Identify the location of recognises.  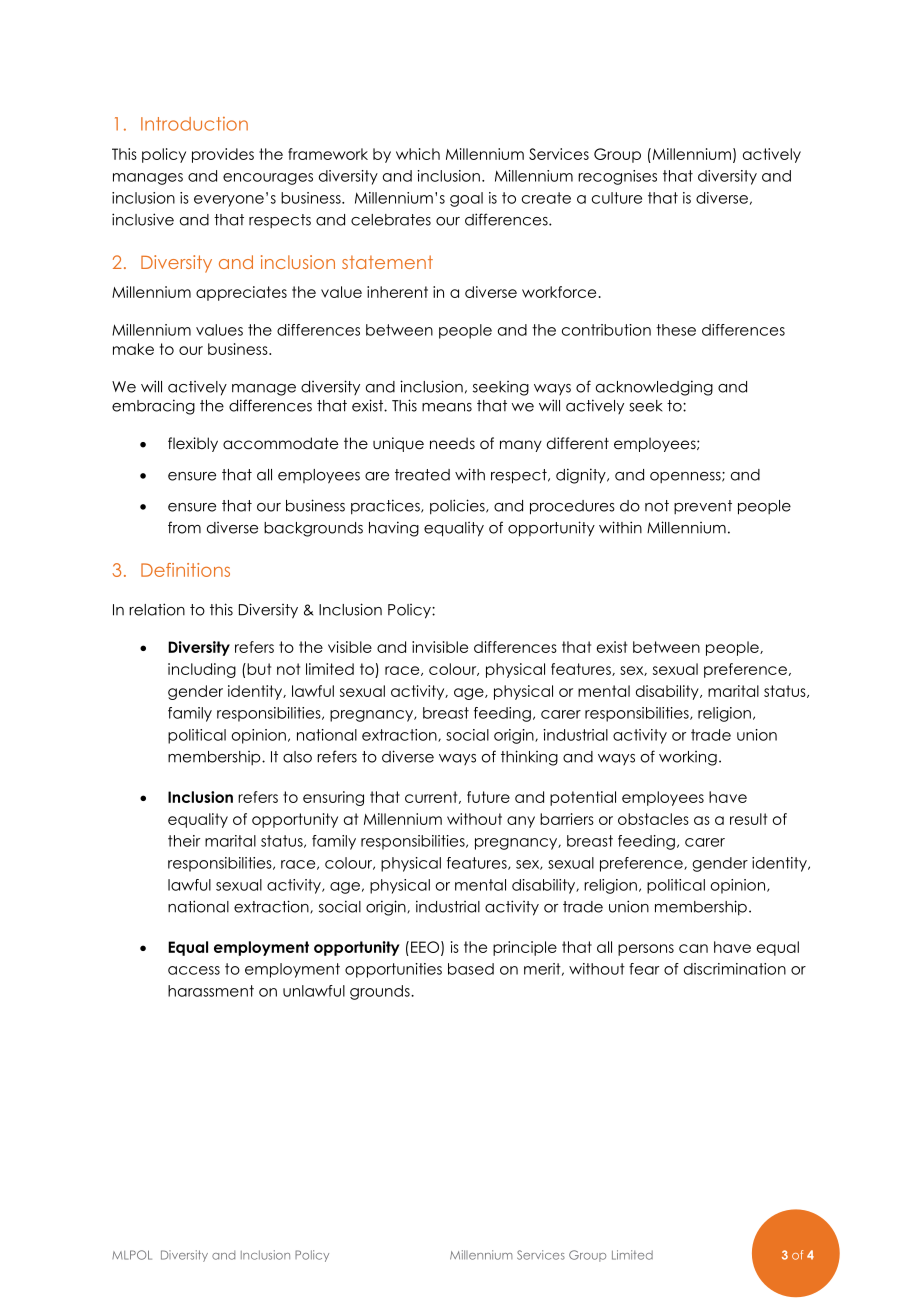
(617, 177).
